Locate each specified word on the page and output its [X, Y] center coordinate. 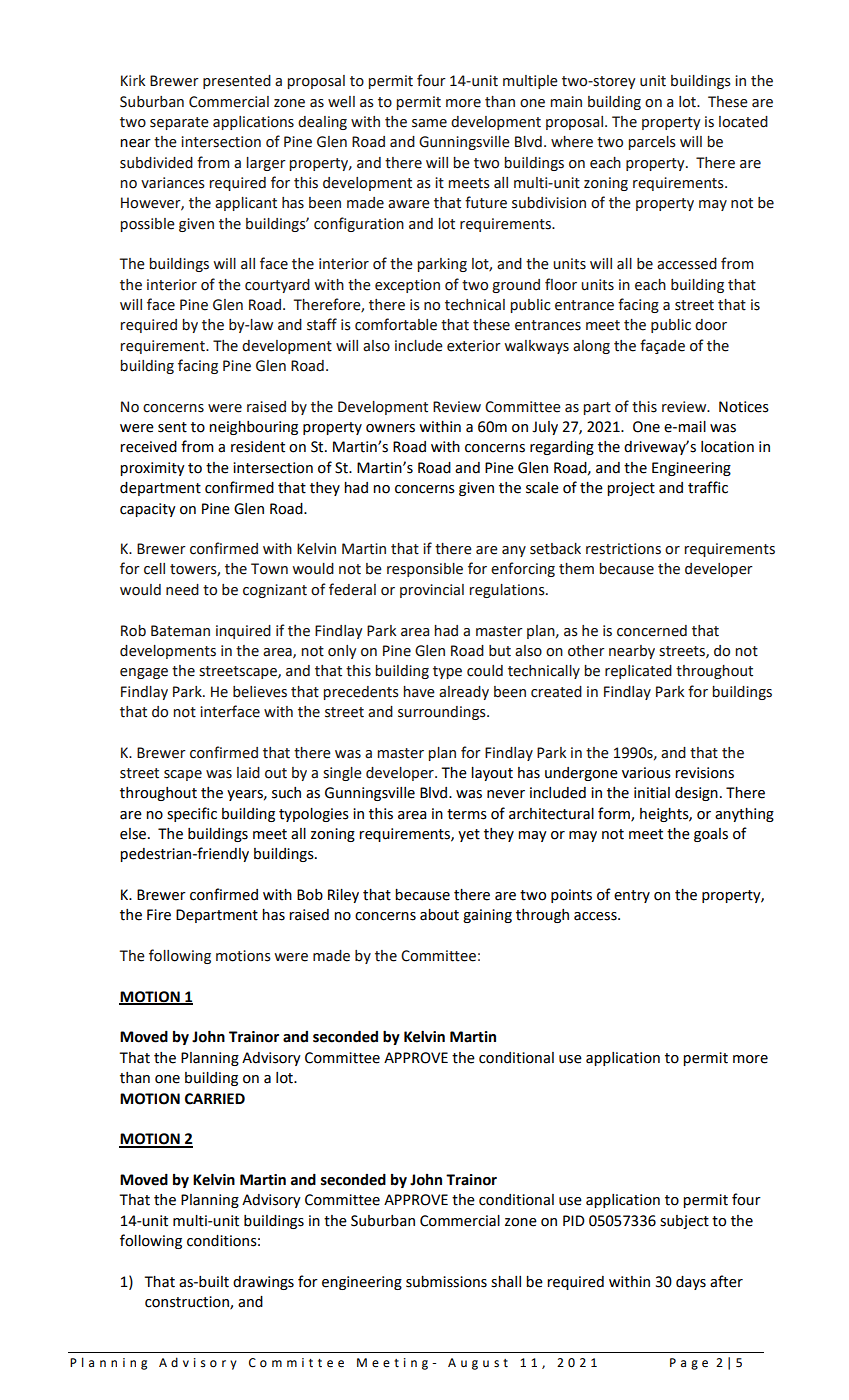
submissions [446, 1282]
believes [260, 692]
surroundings [443, 713]
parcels [652, 143]
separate [179, 123]
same [429, 123]
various [646, 773]
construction [188, 1302]
